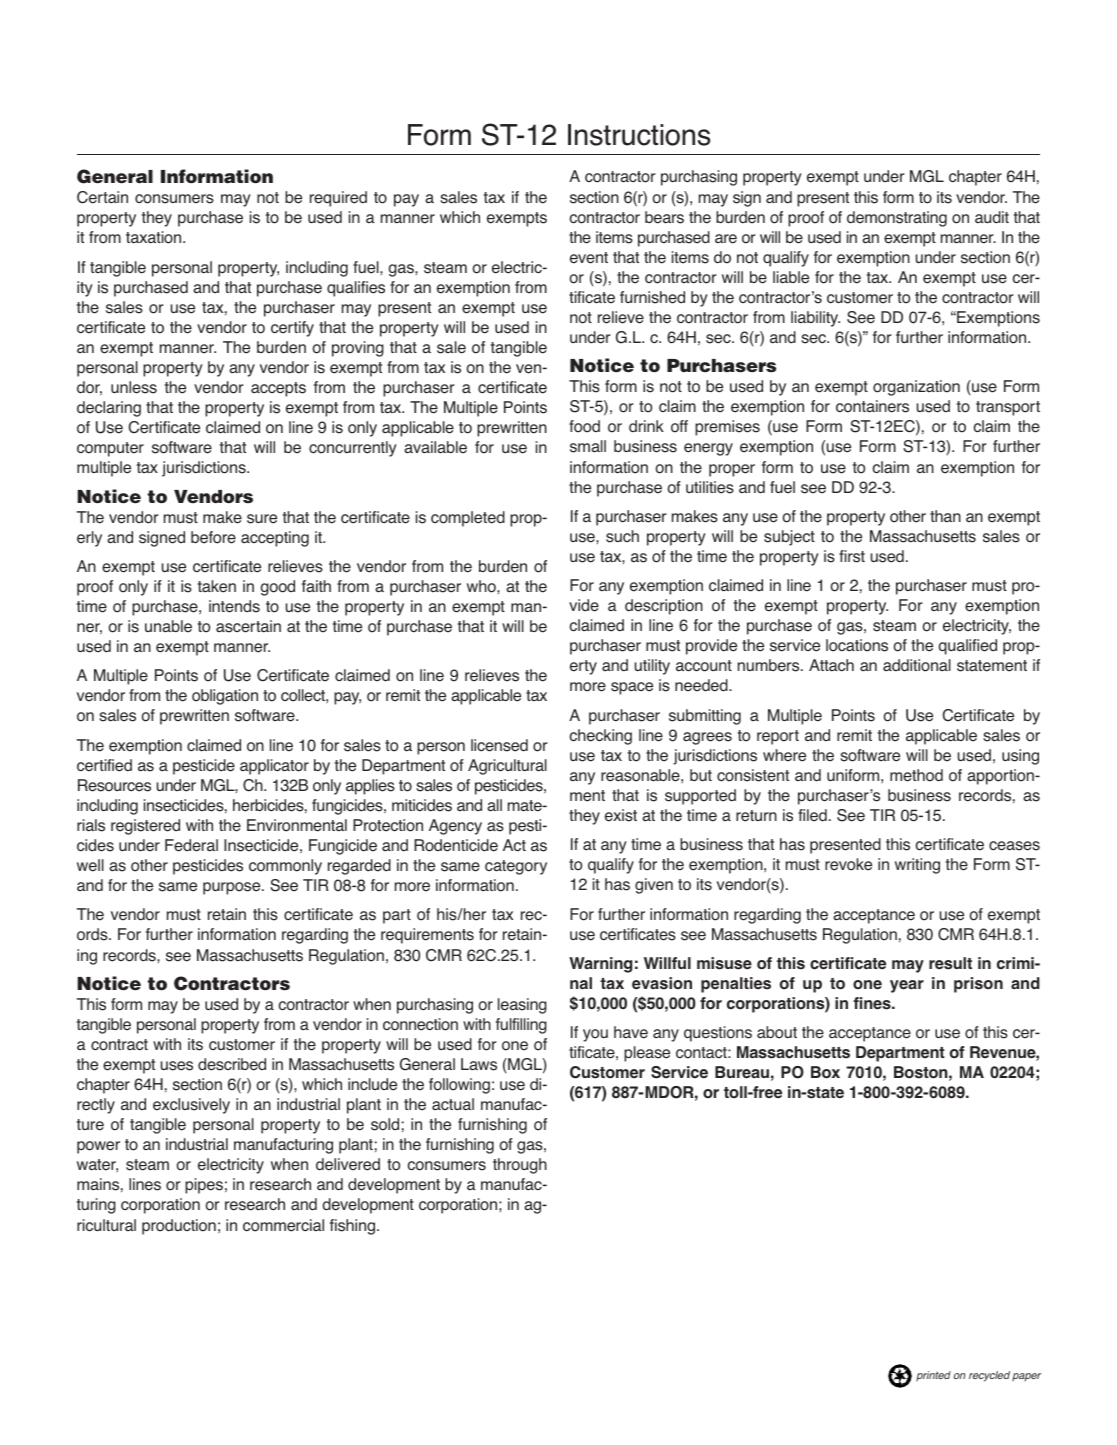  I want to click on purpose, so click(233, 888).
